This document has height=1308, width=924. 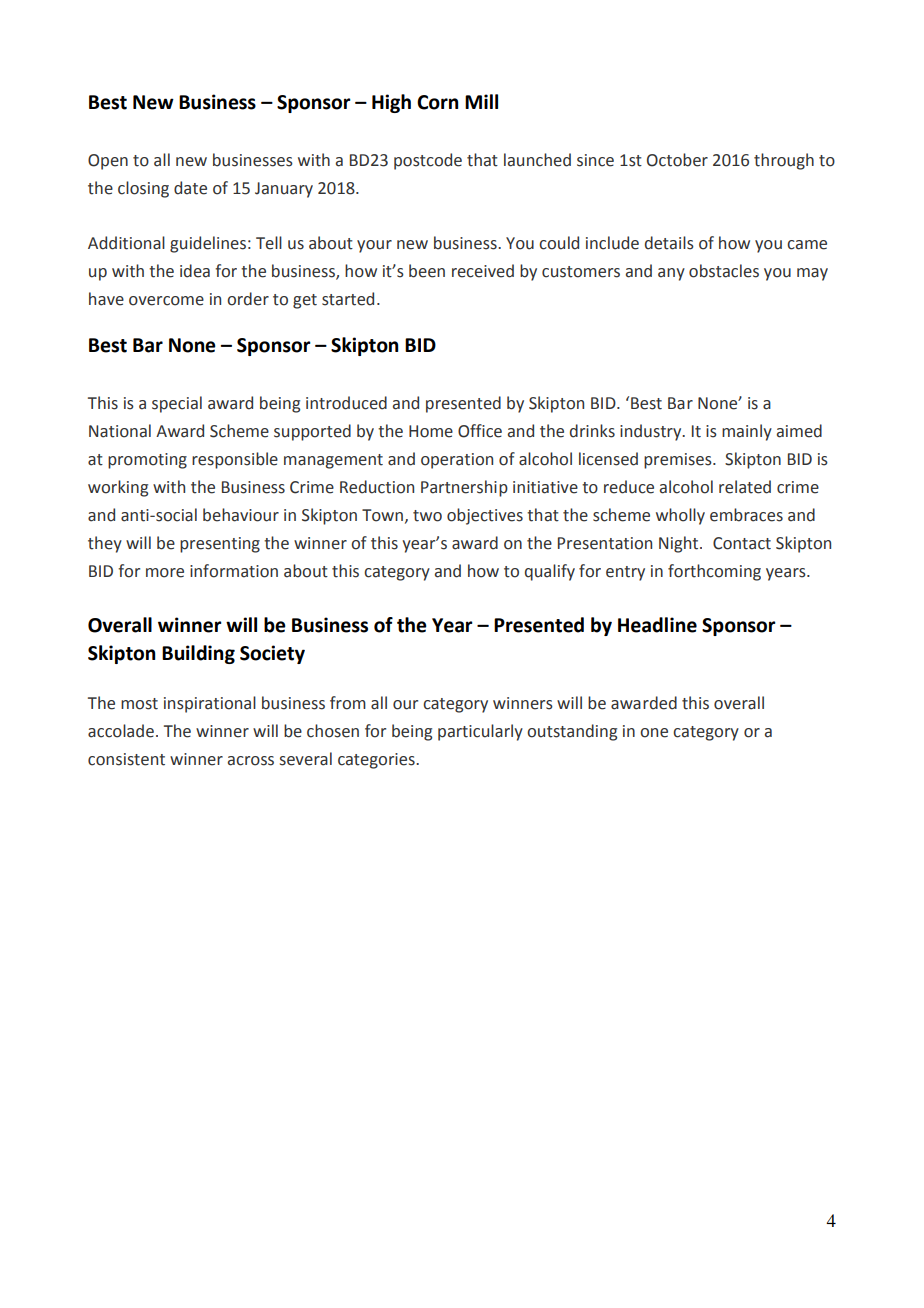 What do you see at coordinates (108, 162) in the document?
I see `Open` at bounding box center [108, 162].
